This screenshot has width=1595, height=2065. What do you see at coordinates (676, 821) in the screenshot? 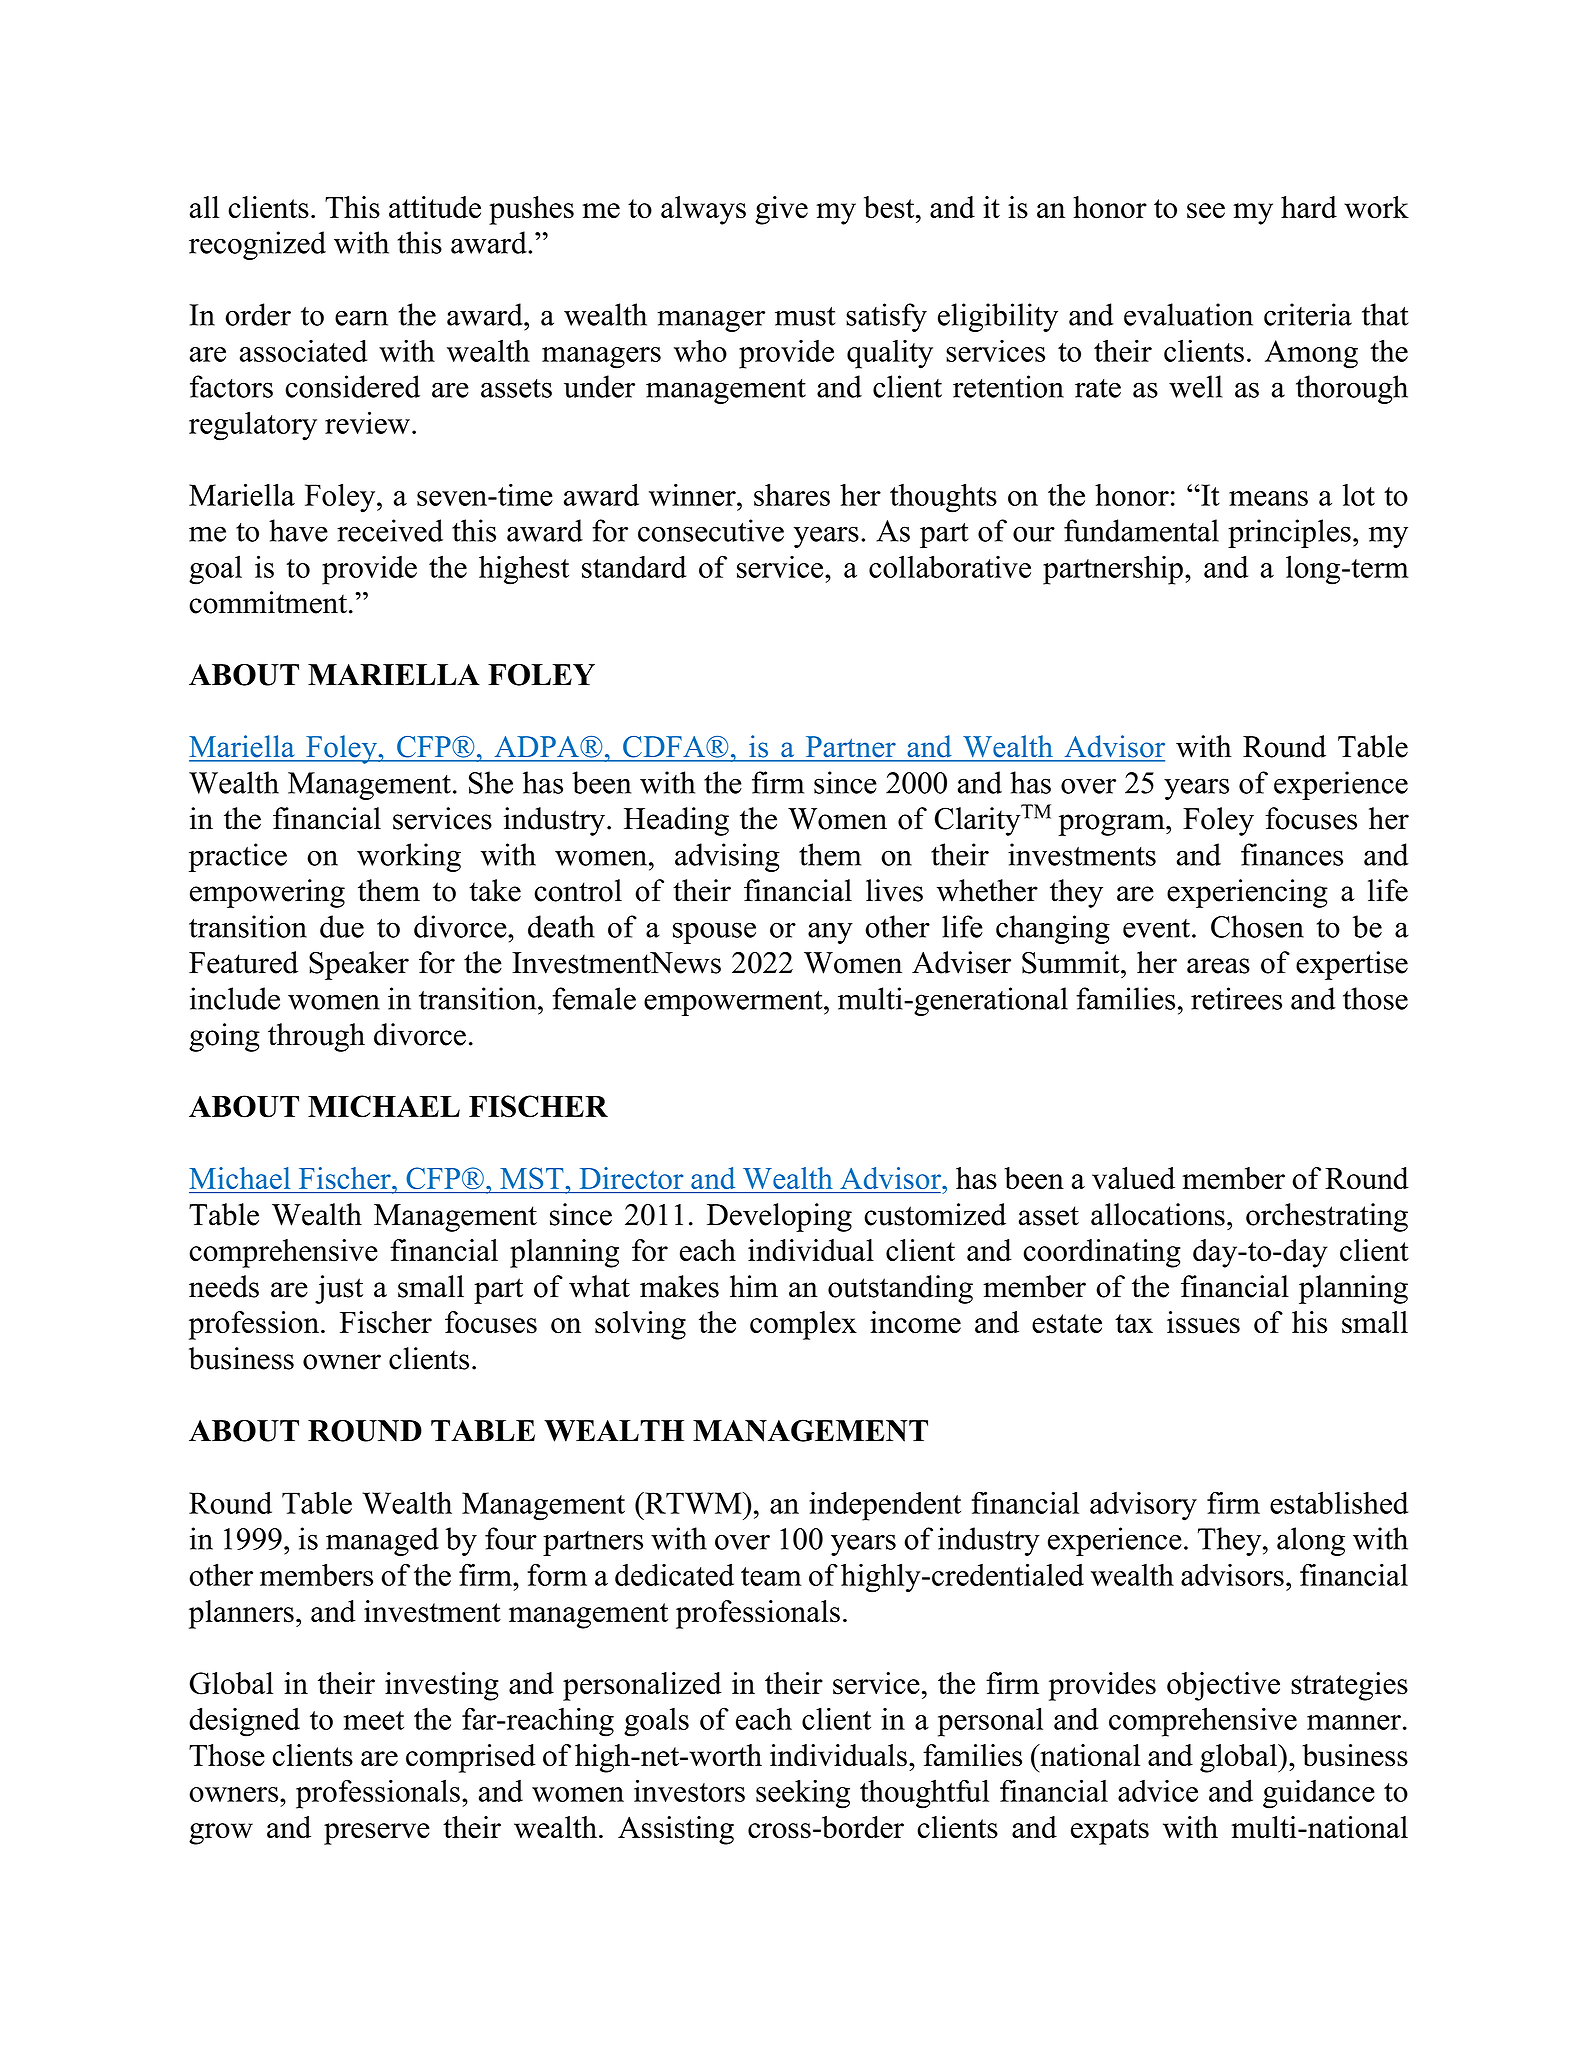
I see `Heading` at bounding box center [676, 821].
